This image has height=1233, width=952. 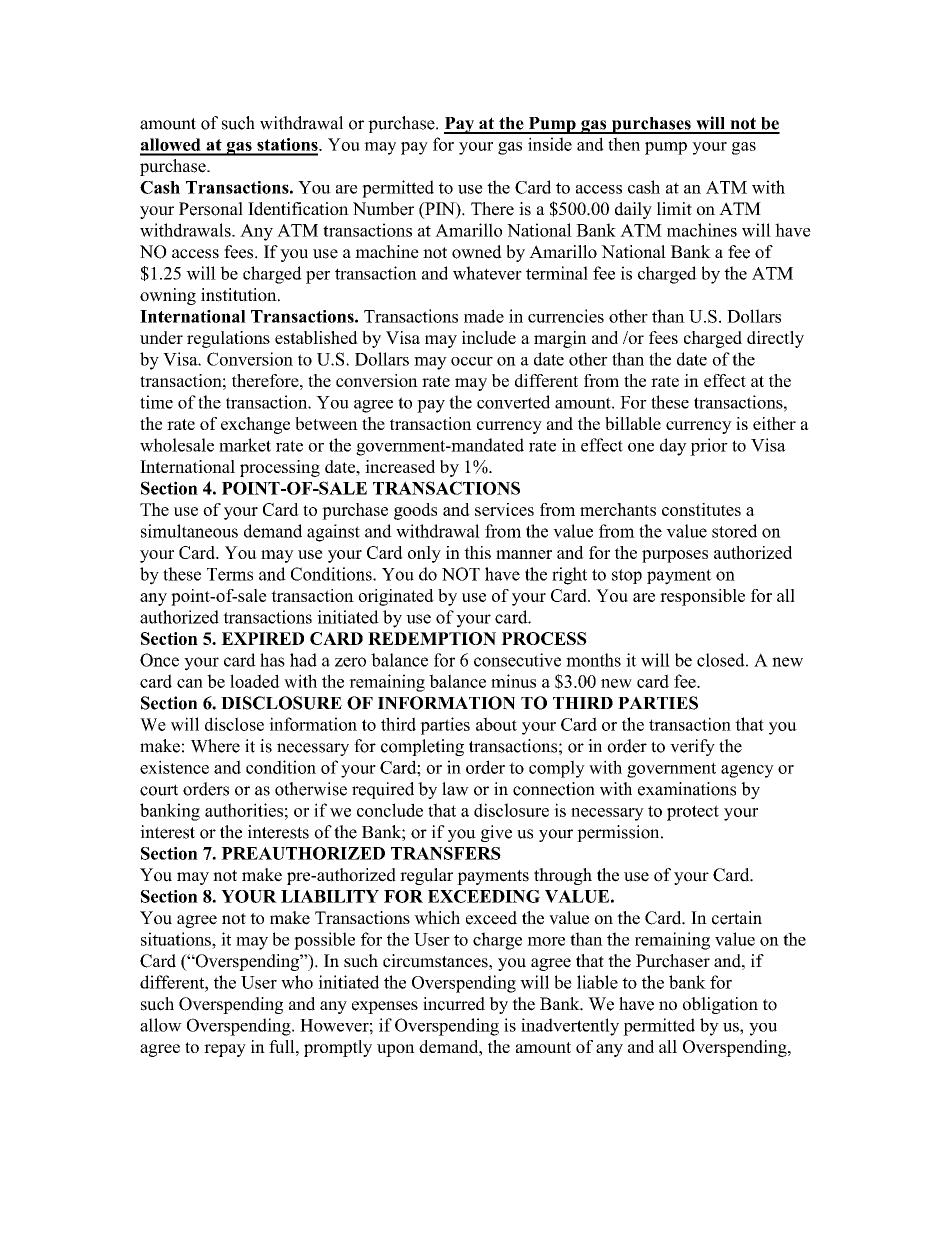 I want to click on law, so click(x=455, y=789).
